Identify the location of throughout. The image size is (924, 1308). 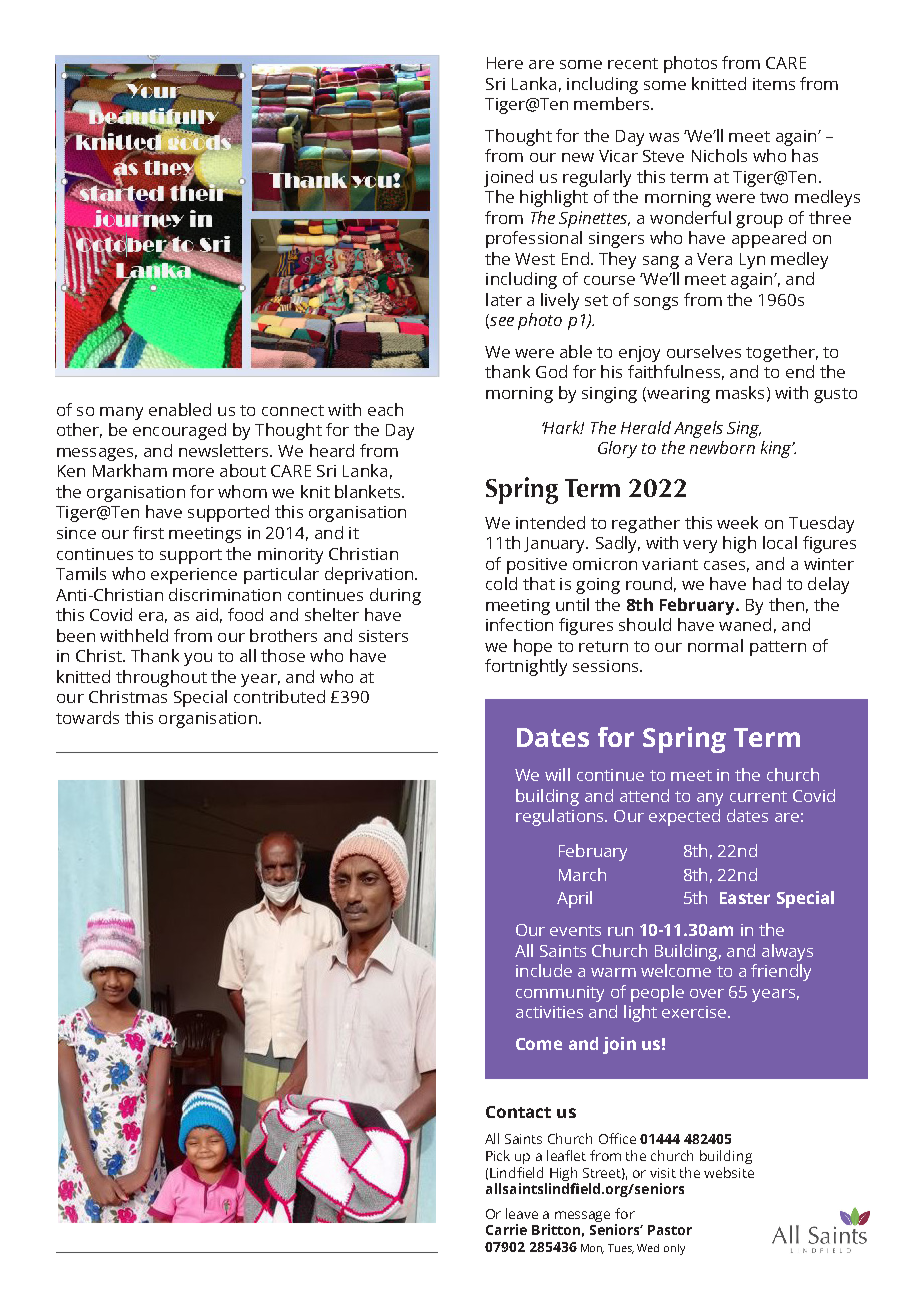
(161, 678).
